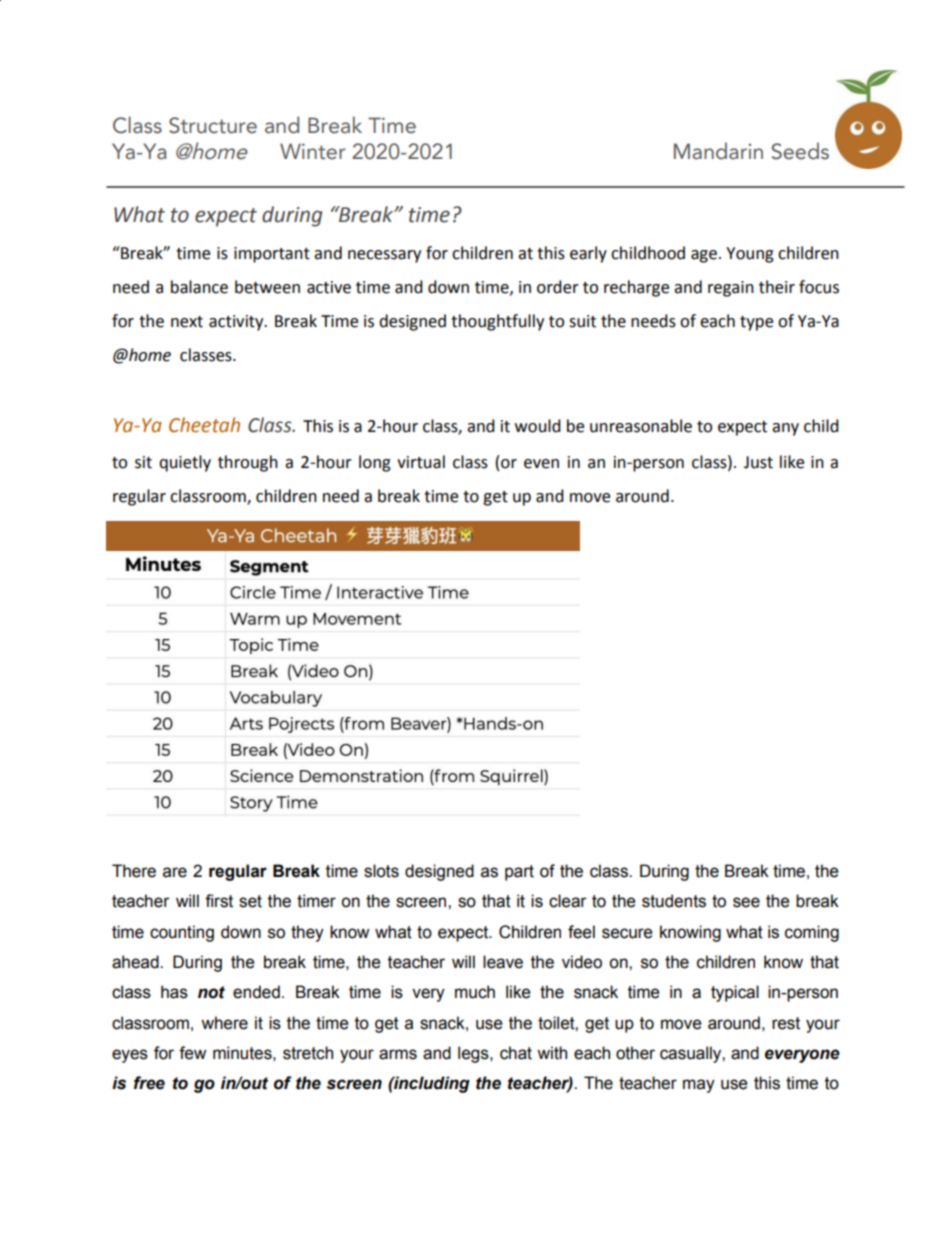 This document has height=1233, width=952. I want to click on Mandarin, so click(718, 151).
